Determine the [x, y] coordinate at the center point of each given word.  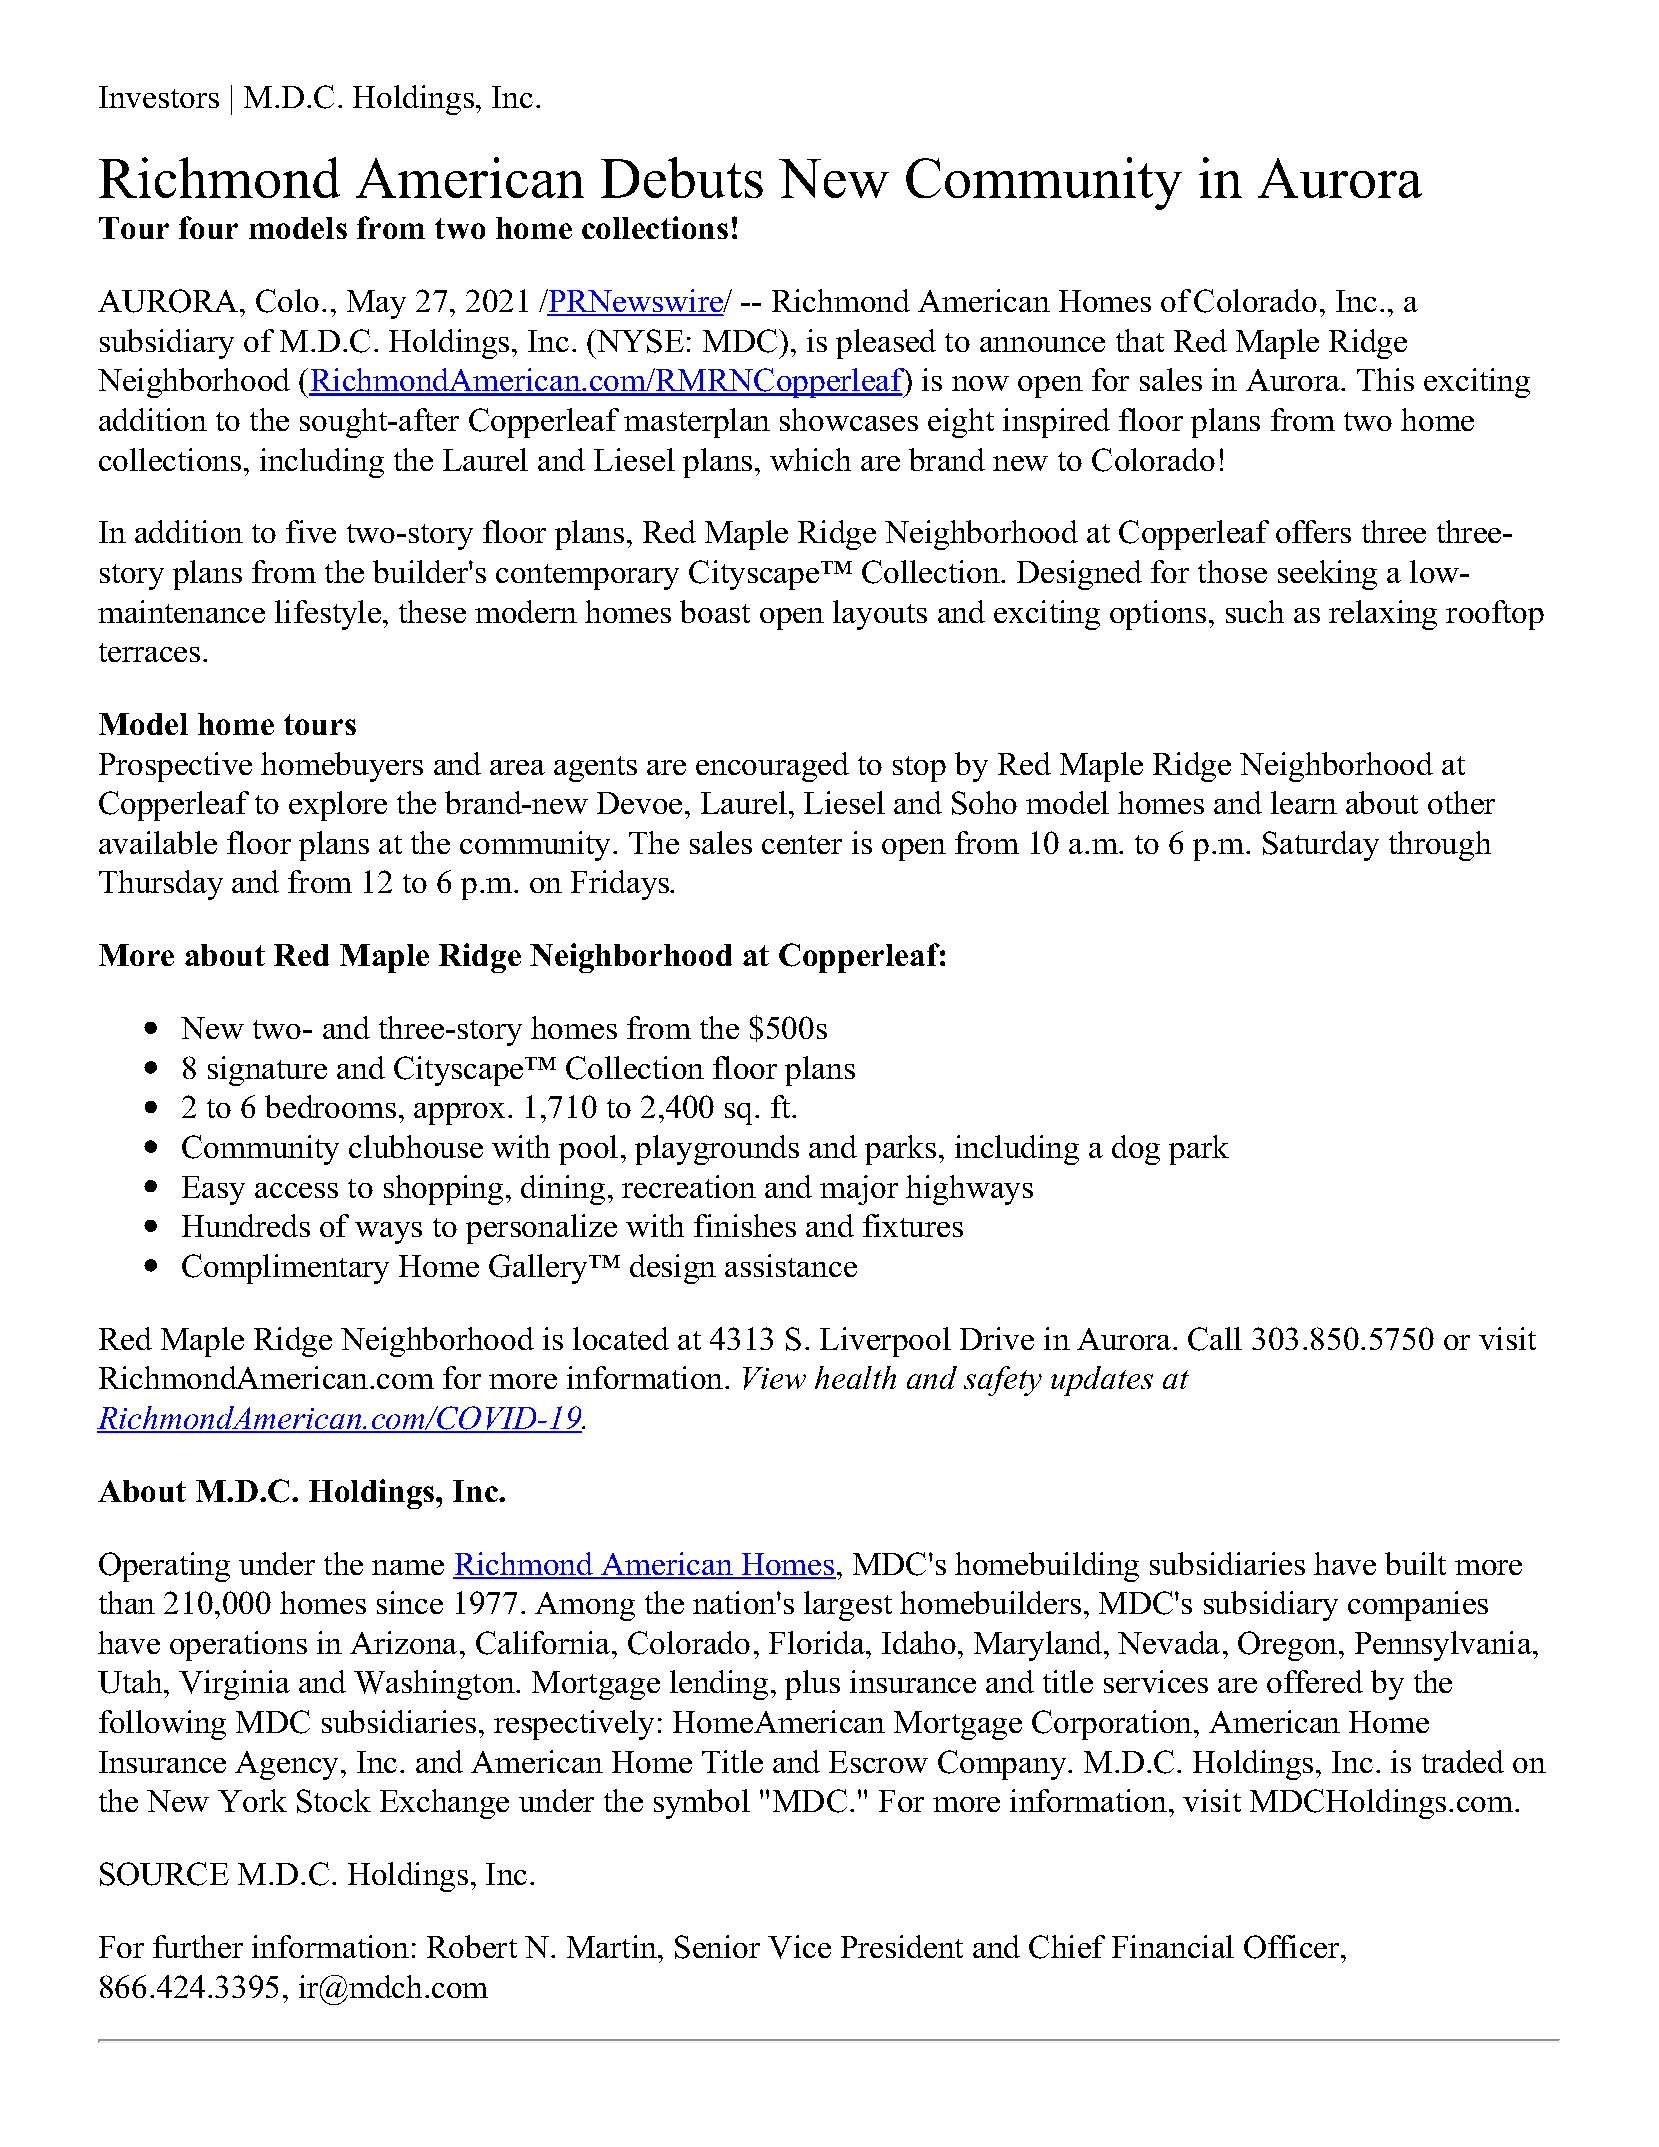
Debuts [682, 177]
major [859, 1190]
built [1415, 1563]
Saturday [1321, 846]
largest [848, 1606]
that [1140, 340]
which [810, 459]
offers [1313, 531]
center [802, 844]
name [408, 1567]
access [296, 1190]
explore [338, 806]
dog [1136, 1150]
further [198, 1946]
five [311, 531]
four [208, 227]
